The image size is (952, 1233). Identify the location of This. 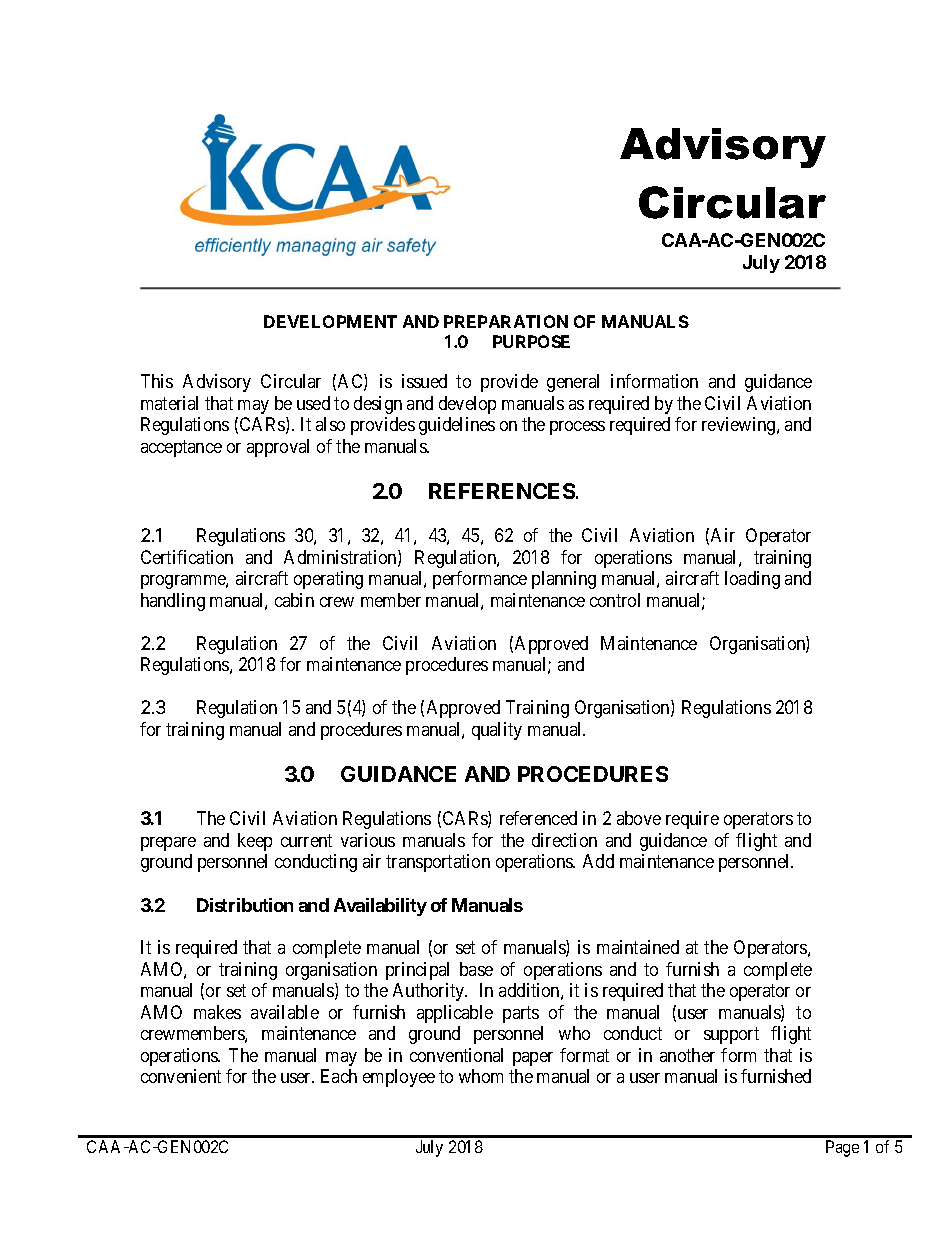
(157, 381).
